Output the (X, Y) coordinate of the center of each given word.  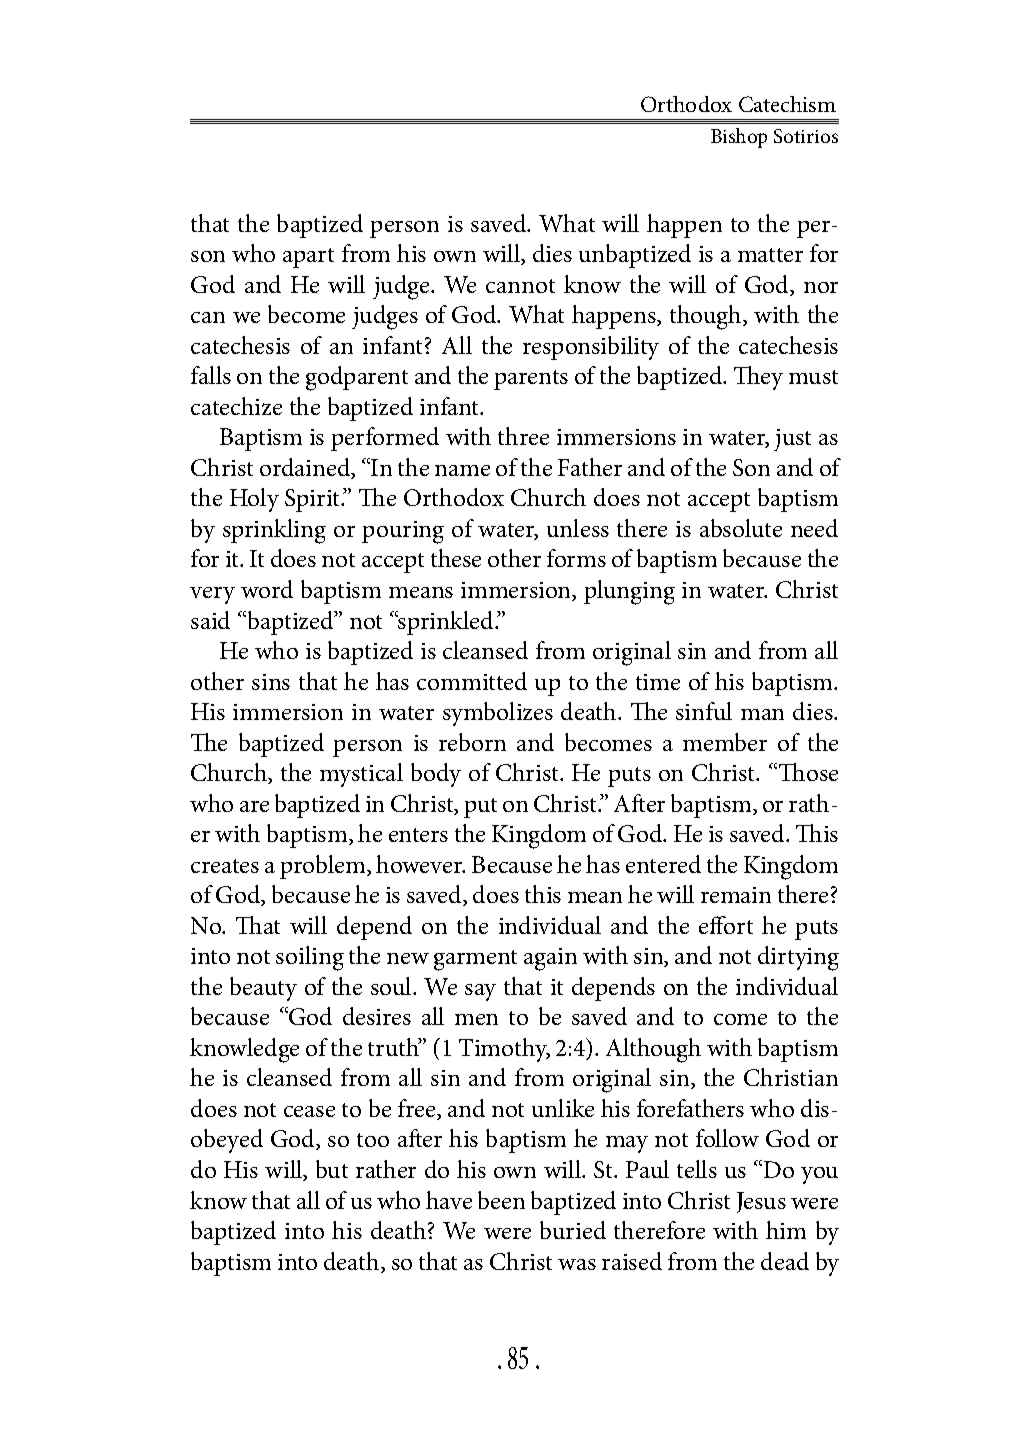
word (267, 589)
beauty (263, 989)
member (725, 742)
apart (308, 258)
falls (211, 375)
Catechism (787, 104)
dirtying (798, 958)
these (456, 558)
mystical (361, 775)
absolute (741, 528)
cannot (520, 286)
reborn (472, 742)
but (332, 1169)
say (480, 992)
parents (531, 380)
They (758, 378)
